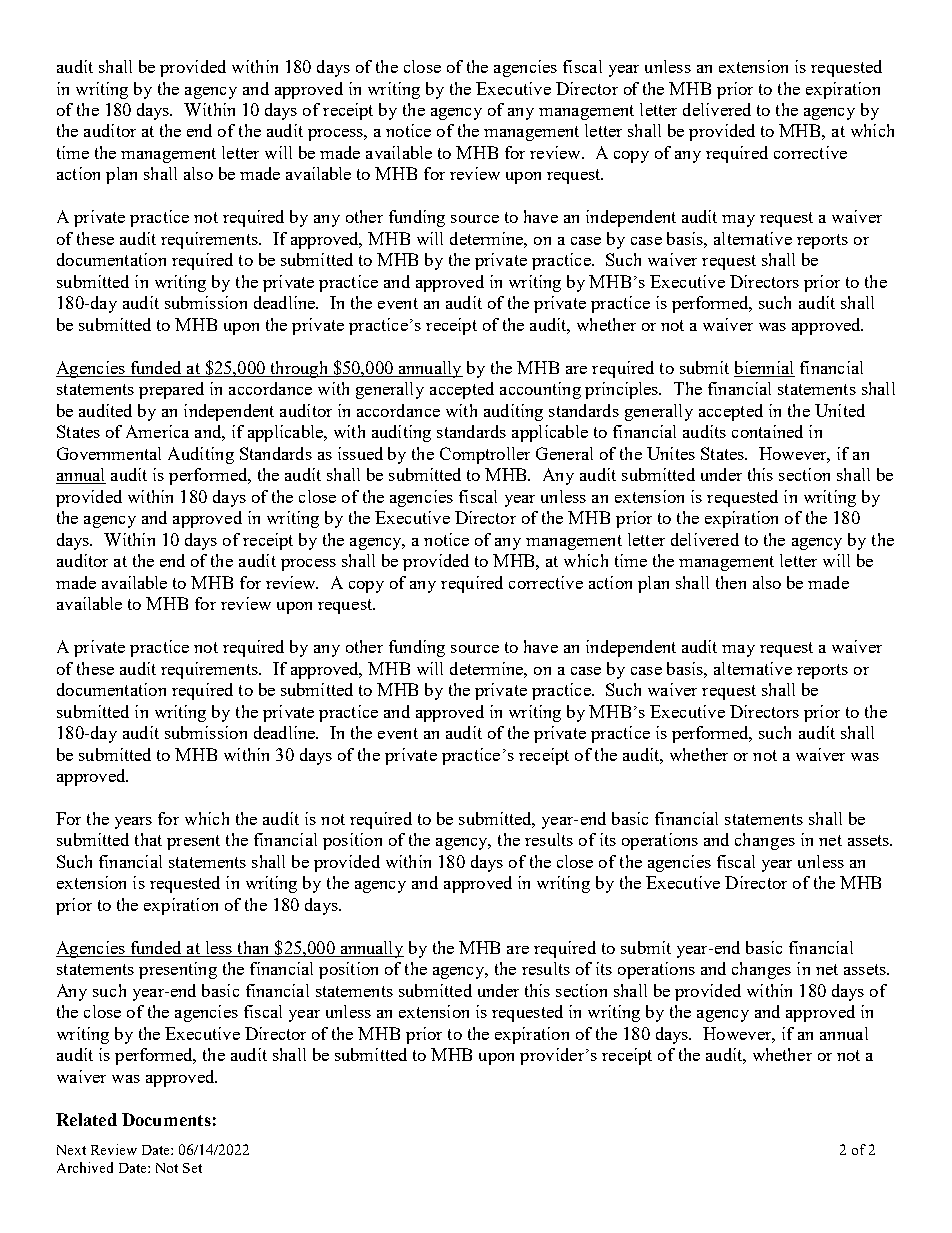  What do you see at coordinates (764, 369) in the screenshot?
I see `biennial` at bounding box center [764, 369].
